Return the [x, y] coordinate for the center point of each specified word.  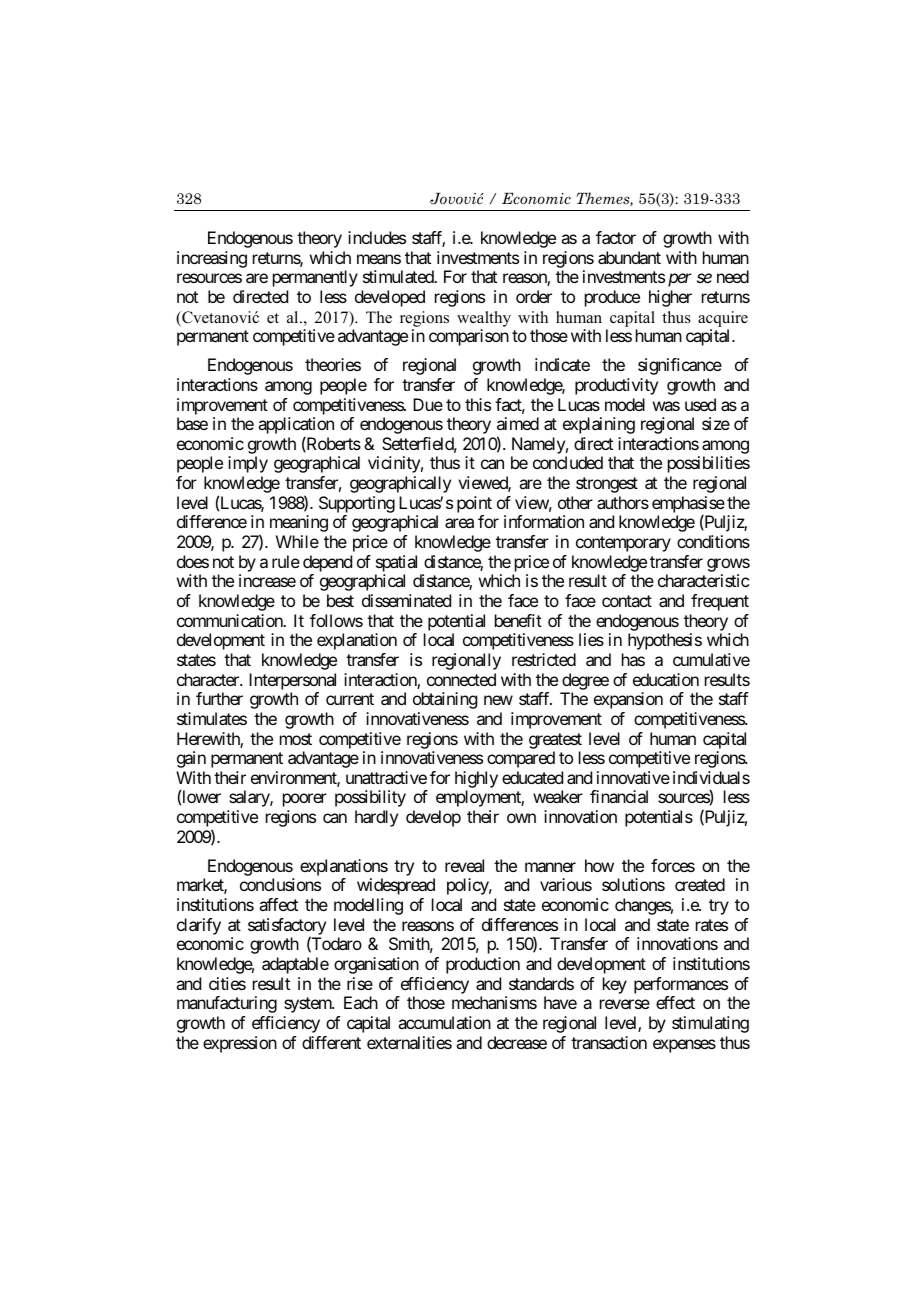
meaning [299, 523]
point [474, 504]
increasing [212, 259]
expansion [628, 700]
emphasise [688, 505]
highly [476, 781]
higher [670, 298]
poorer [305, 800]
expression [240, 1044]
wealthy [484, 319]
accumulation [444, 1022]
